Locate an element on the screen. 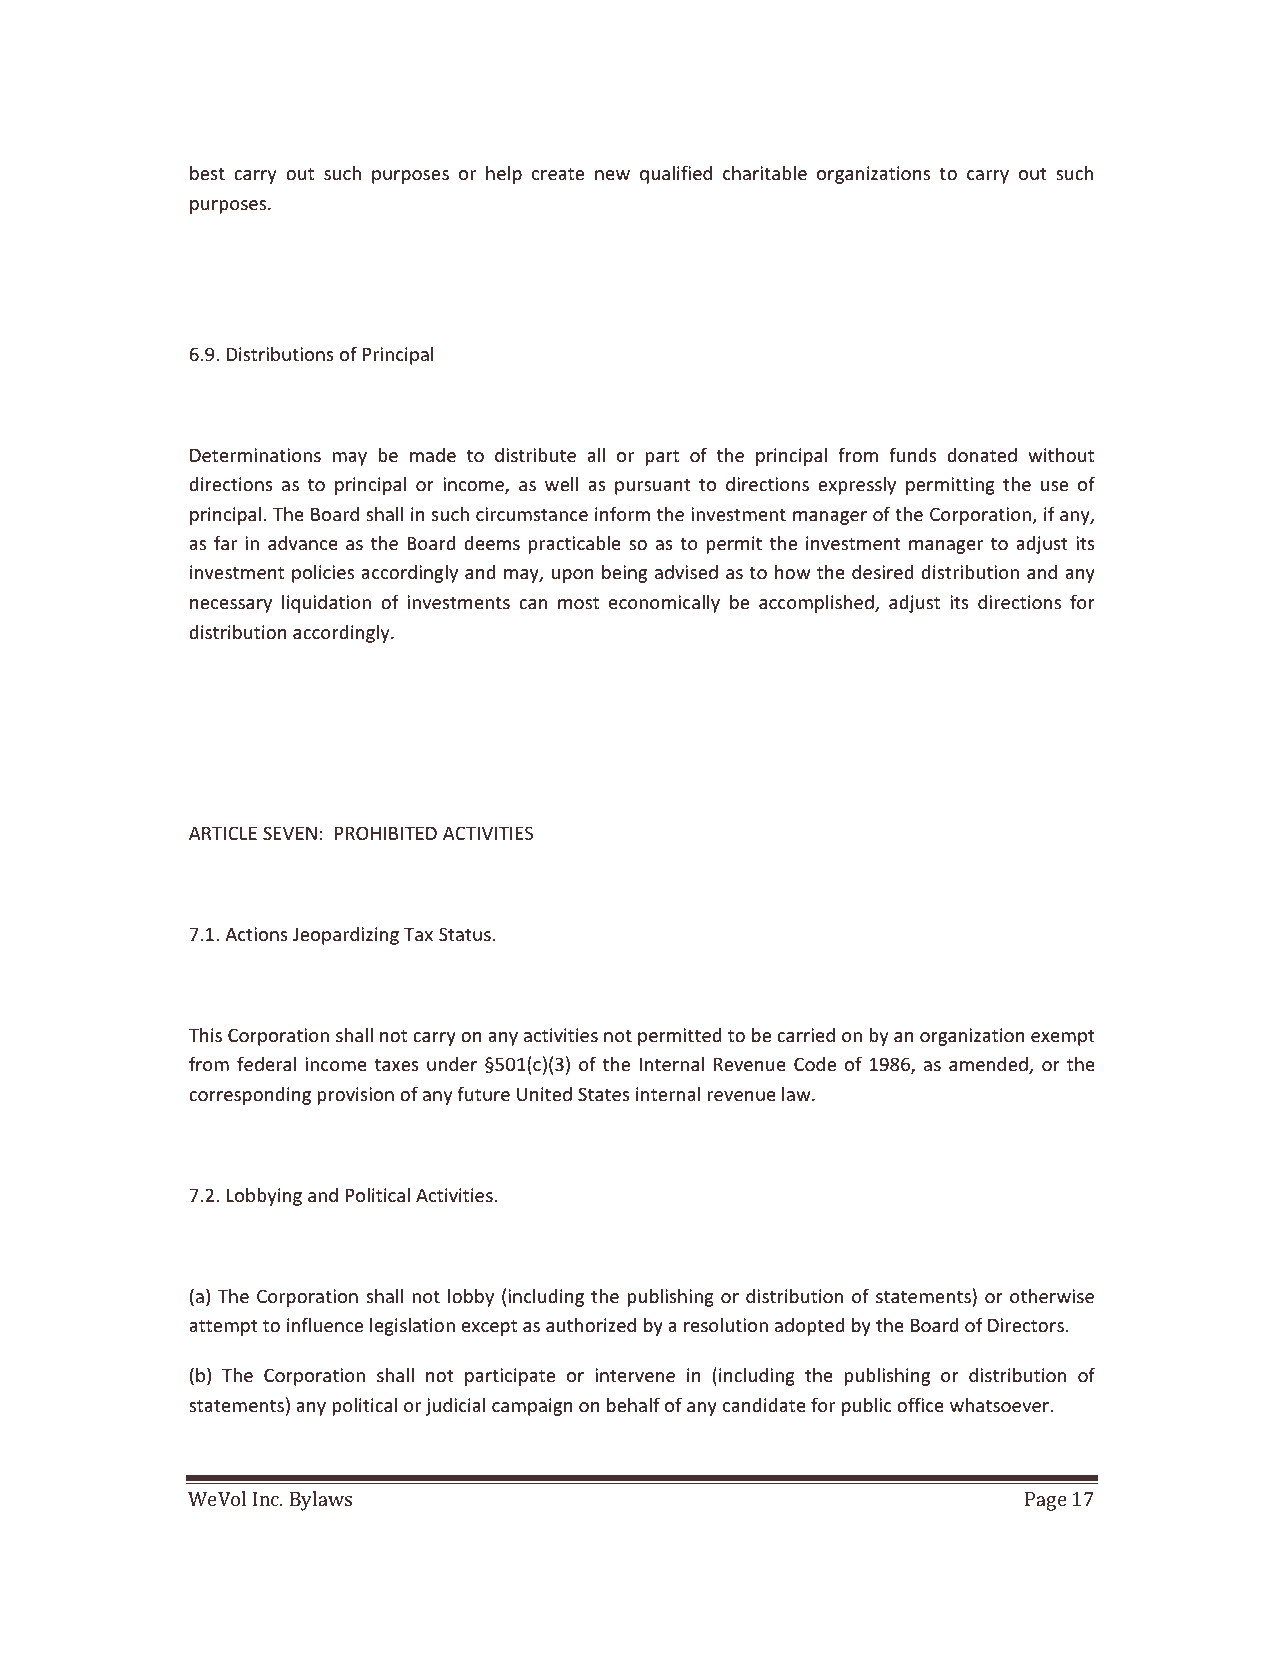 The image size is (1284, 1662). charitable is located at coordinates (765, 172).
